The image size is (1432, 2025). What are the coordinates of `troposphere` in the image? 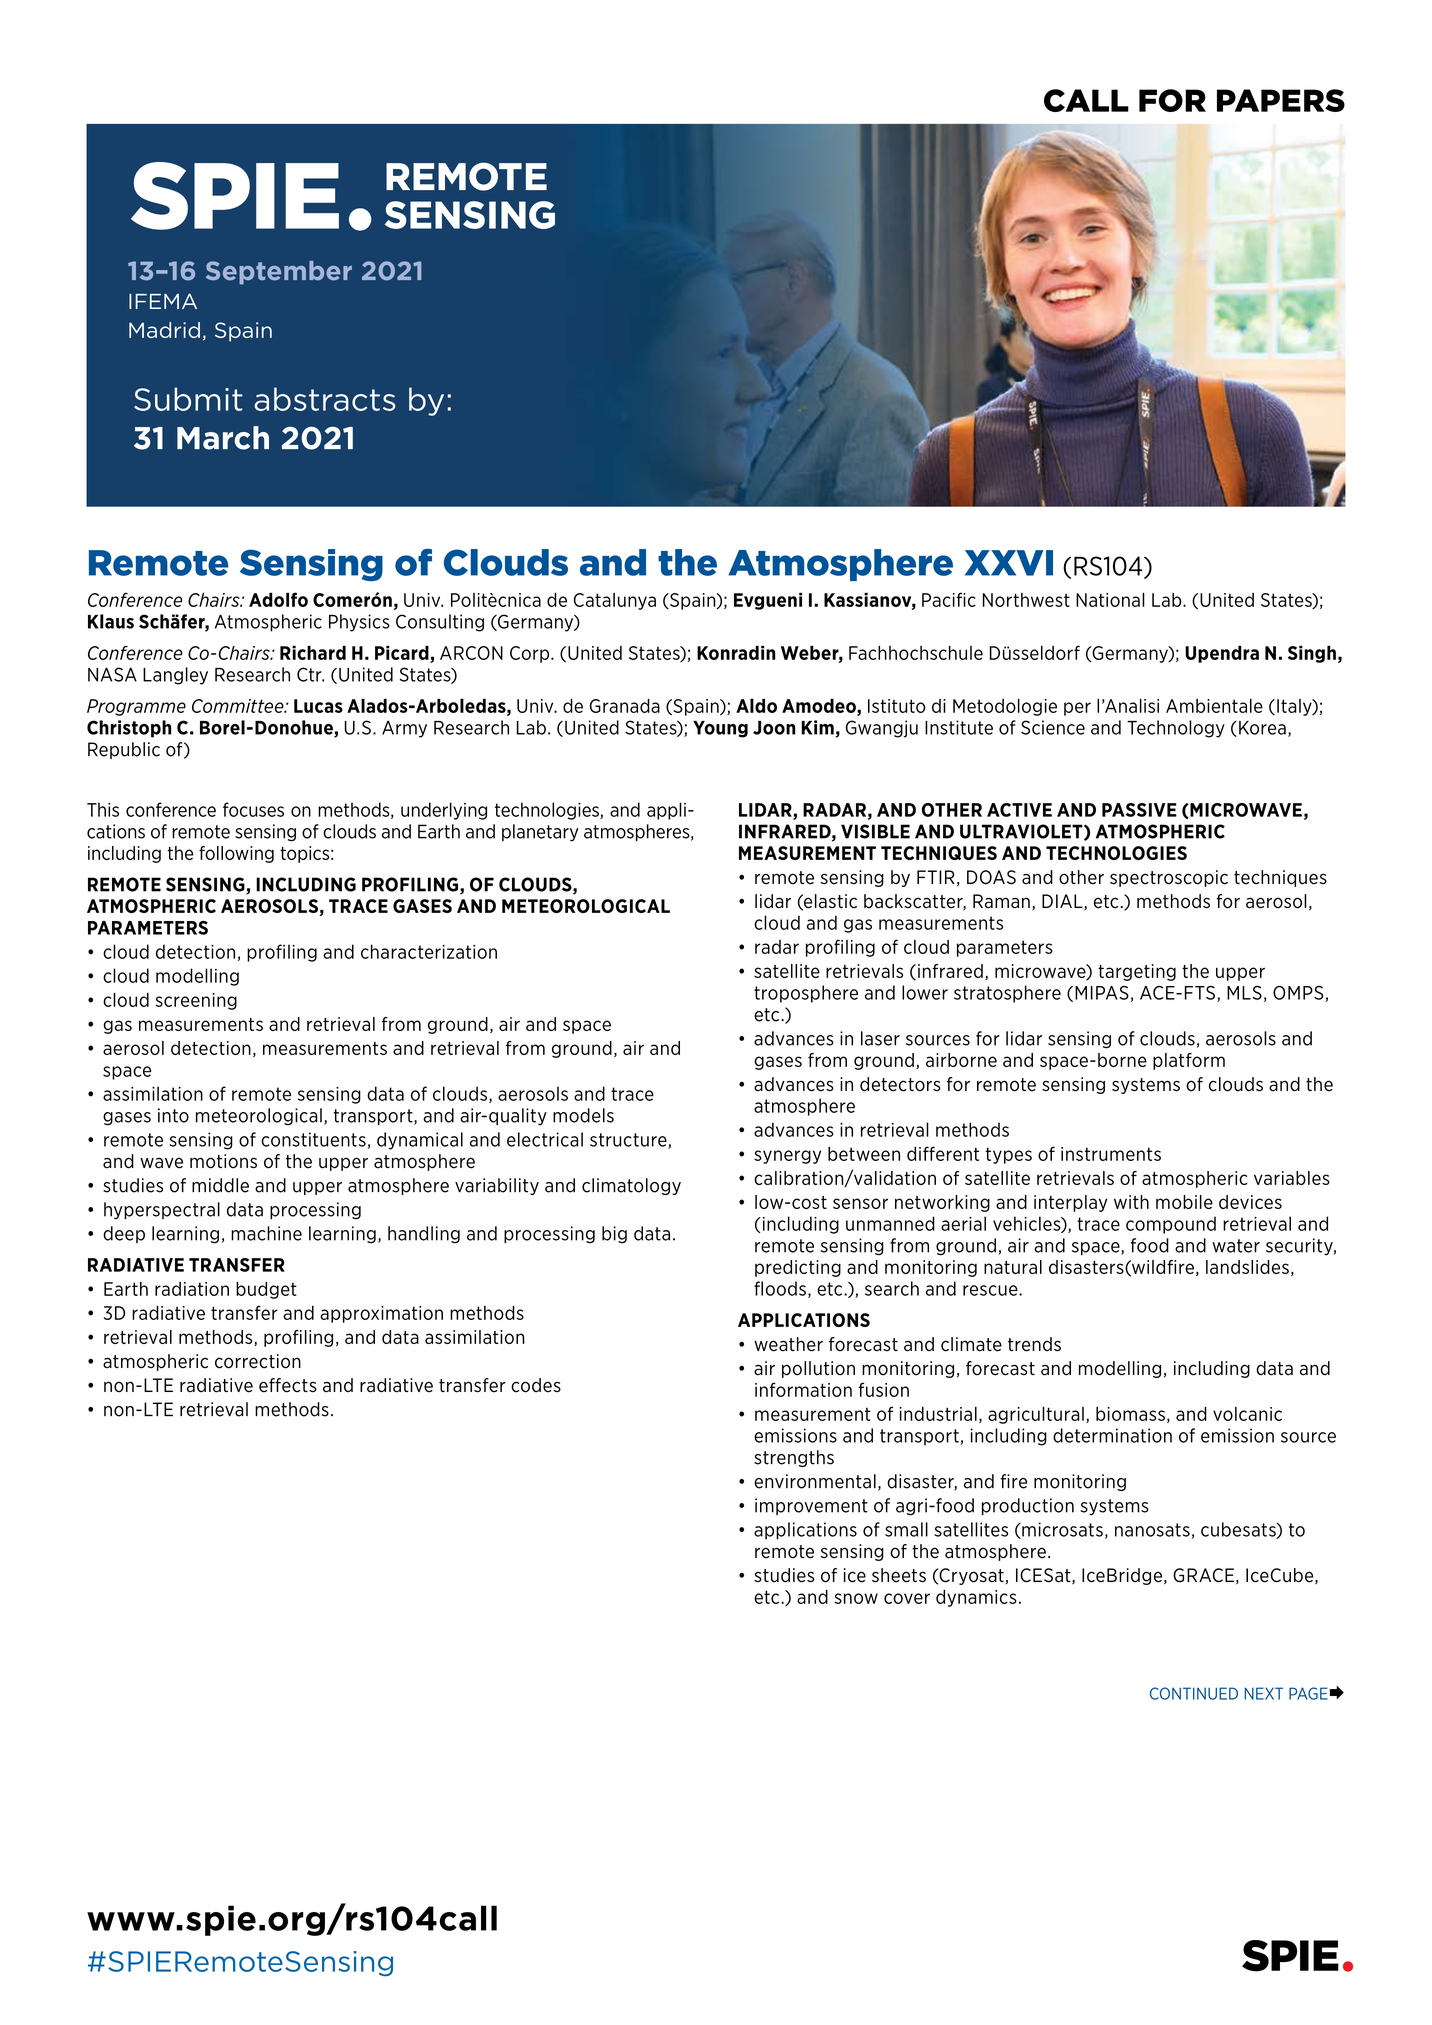 It's located at (806, 994).
